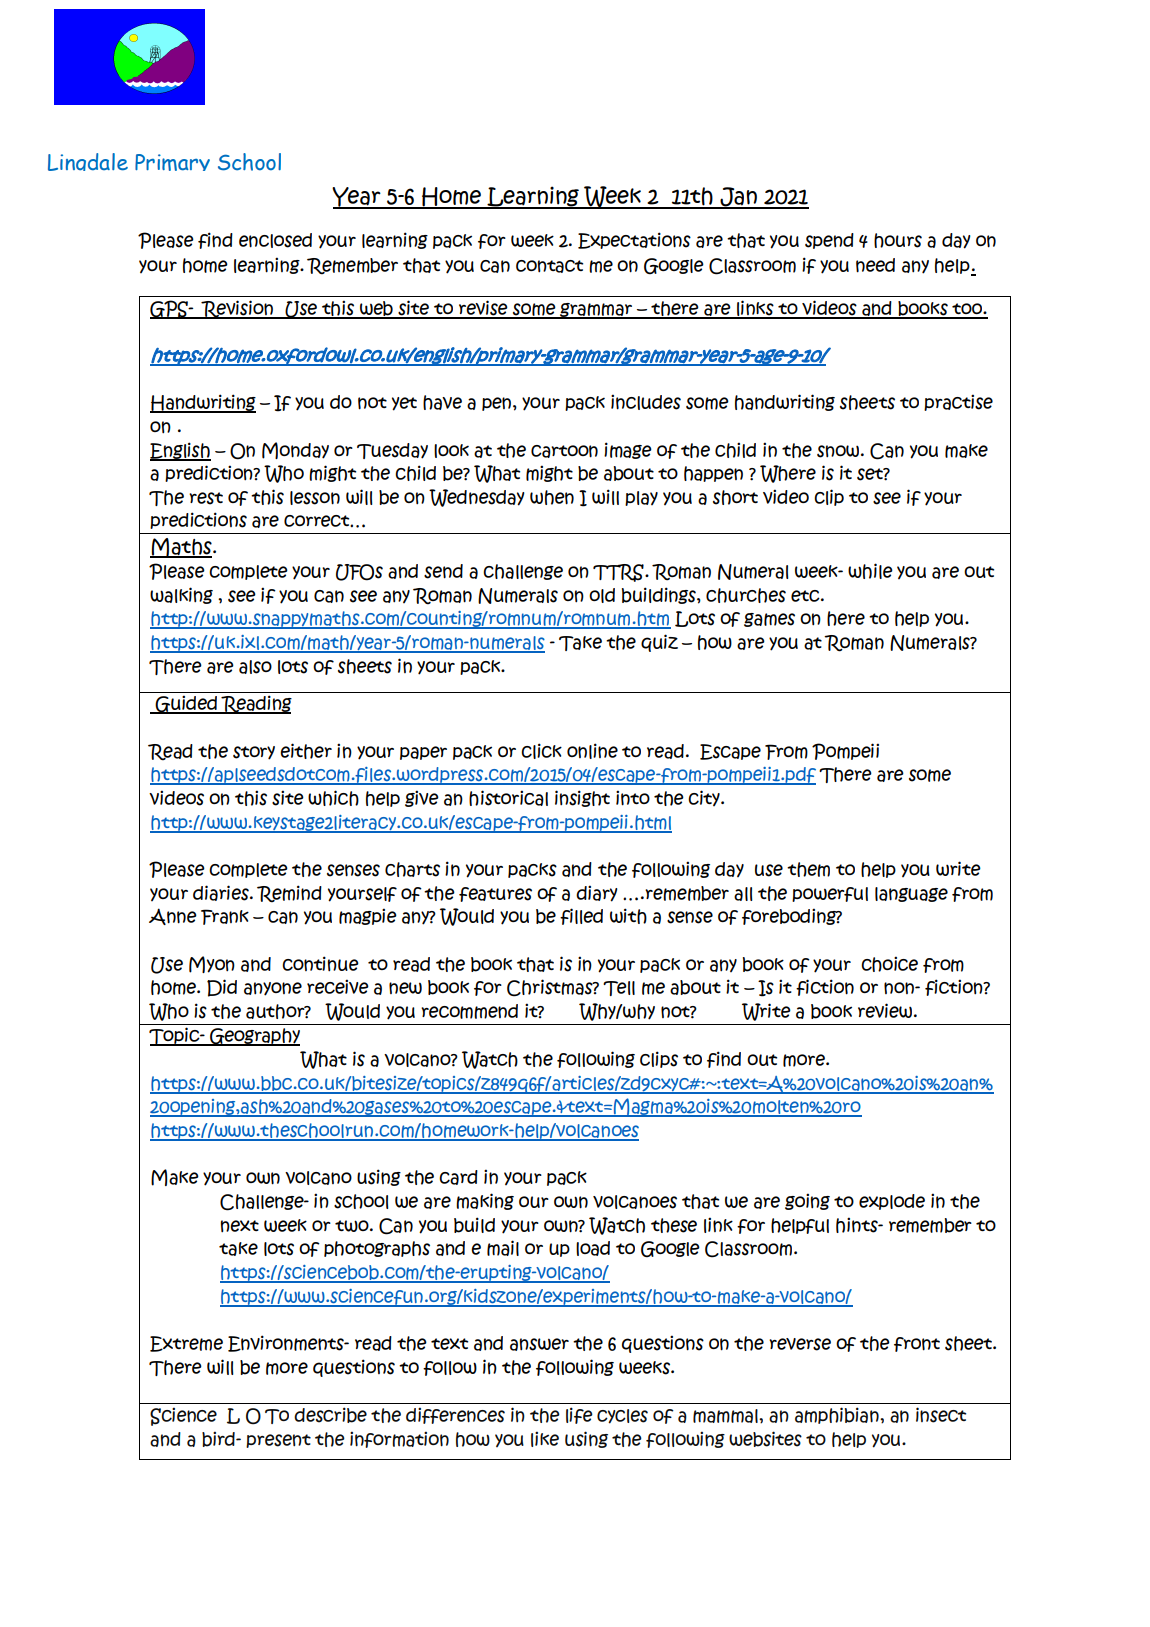 Image resolution: width=1150 pixels, height=1627 pixels. Describe the element at coordinates (330, 1415) in the screenshot. I see `describe` at that location.
